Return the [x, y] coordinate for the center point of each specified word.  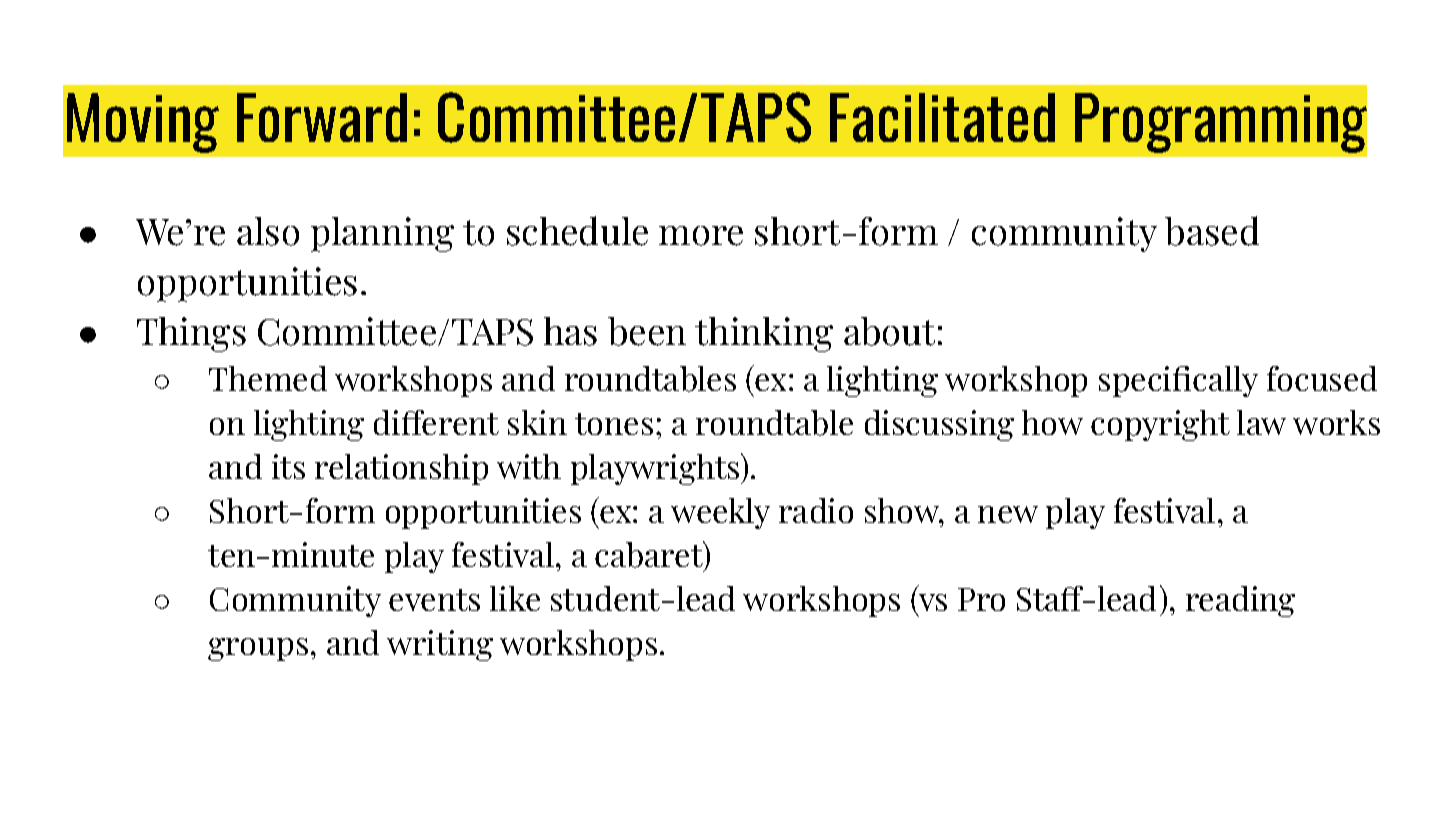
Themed [268, 378]
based [1212, 231]
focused [1322, 378]
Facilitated [942, 117]
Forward [322, 117]
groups [258, 649]
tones [614, 424]
